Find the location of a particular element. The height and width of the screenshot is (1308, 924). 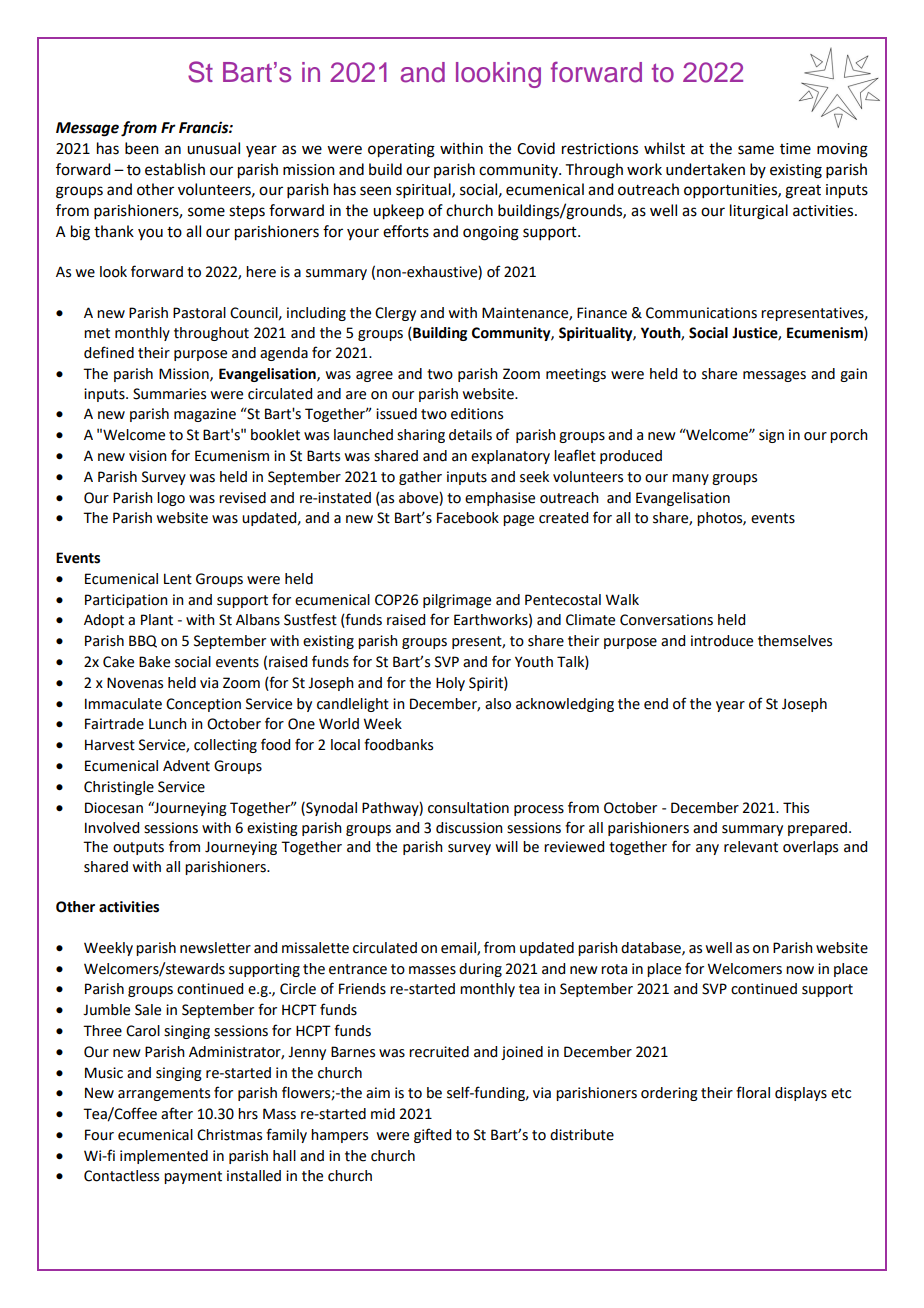

operating is located at coordinates (401, 150).
